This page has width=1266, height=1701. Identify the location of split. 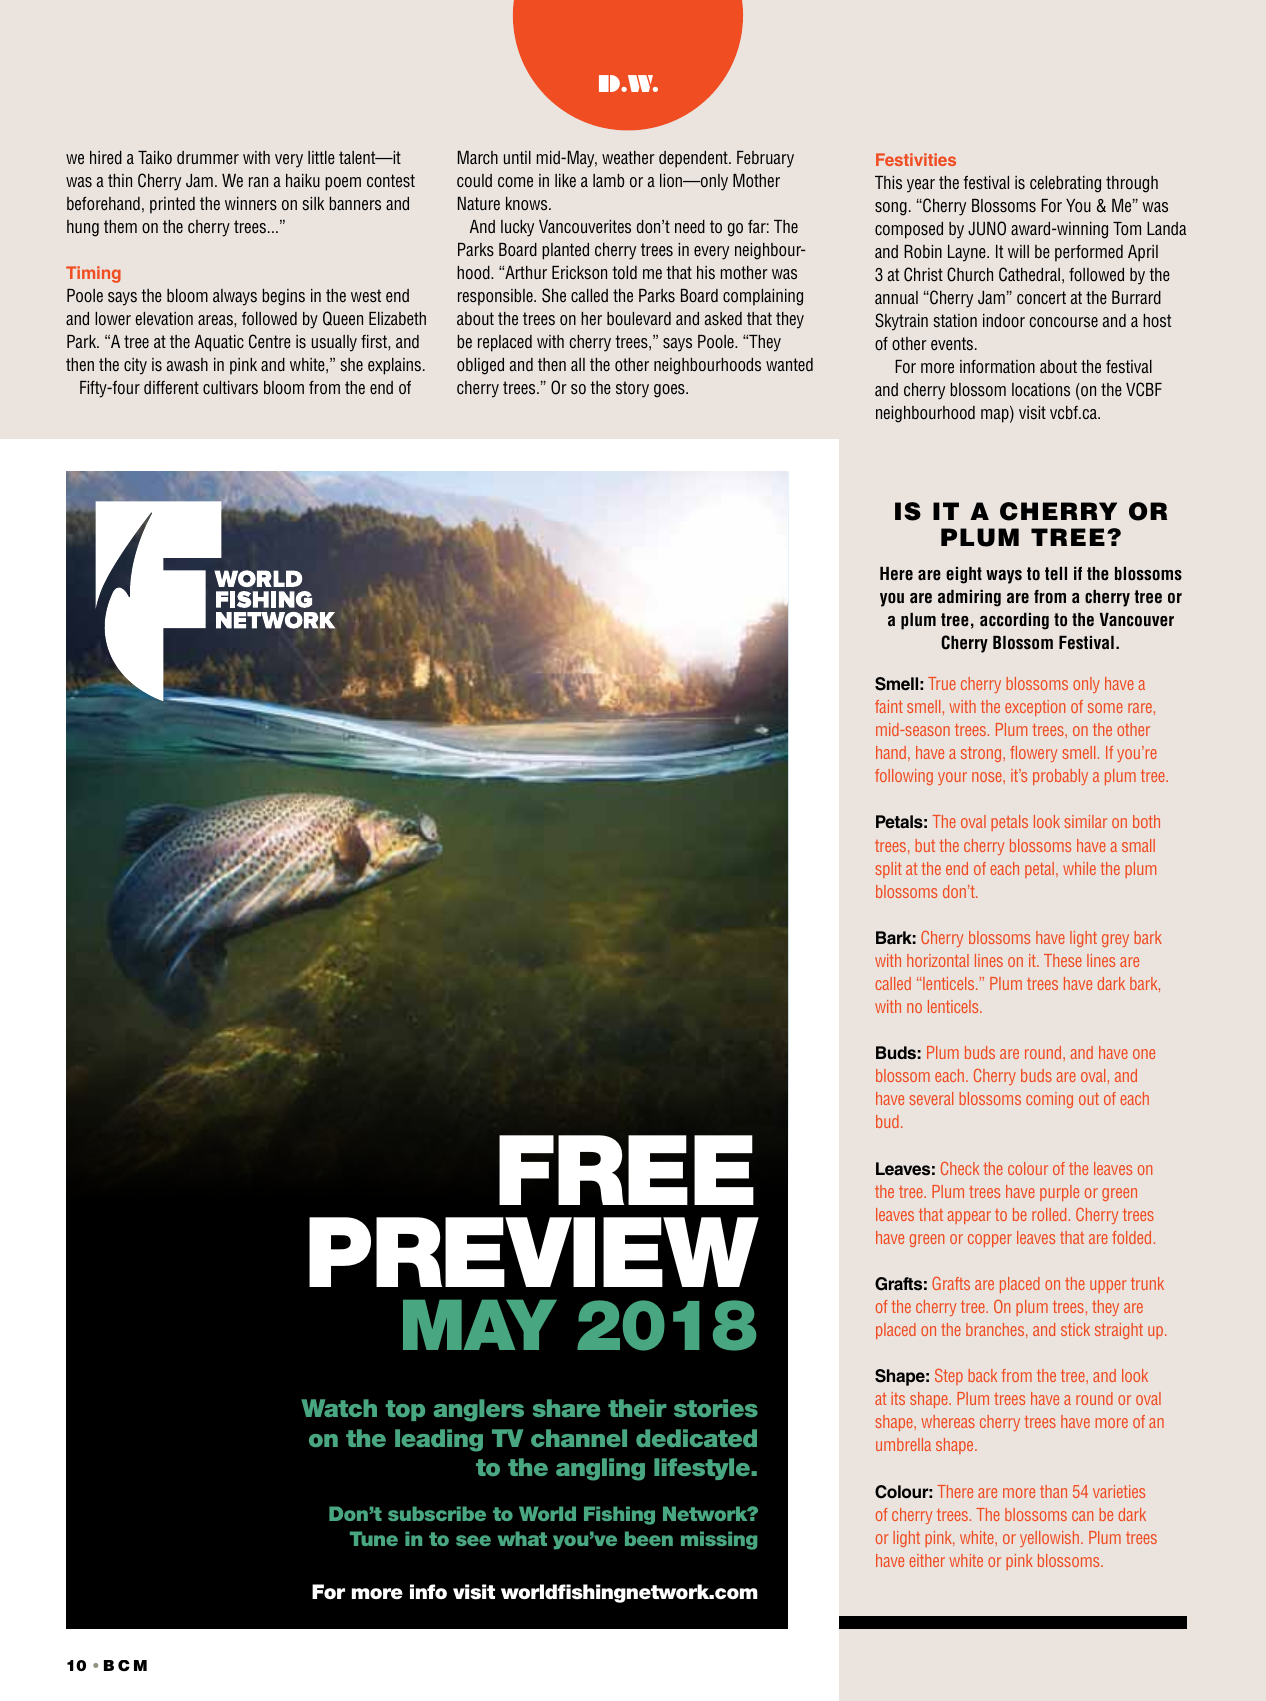
(889, 870).
